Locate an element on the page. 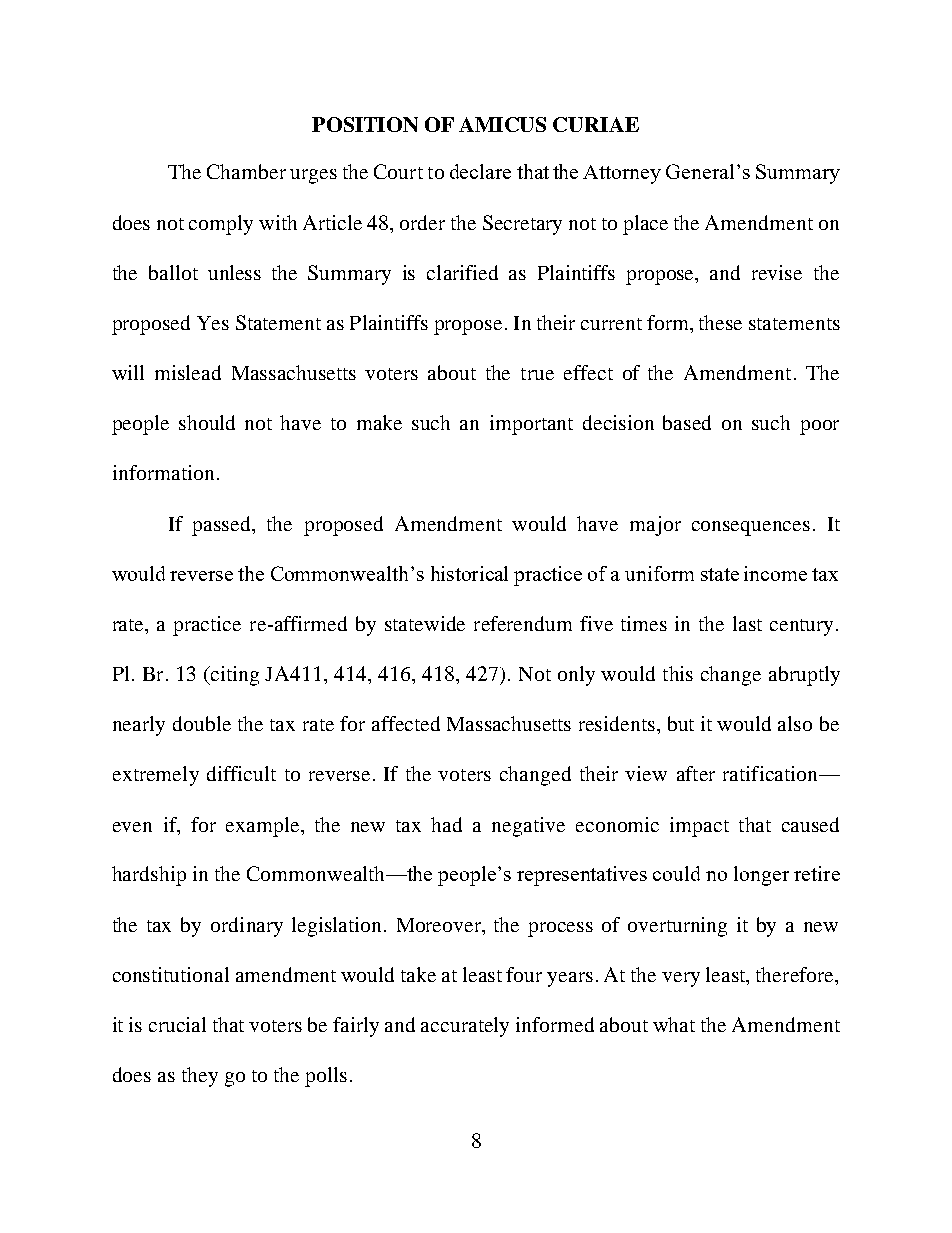 This image has height=1233, width=952. declare is located at coordinates (480, 171).
